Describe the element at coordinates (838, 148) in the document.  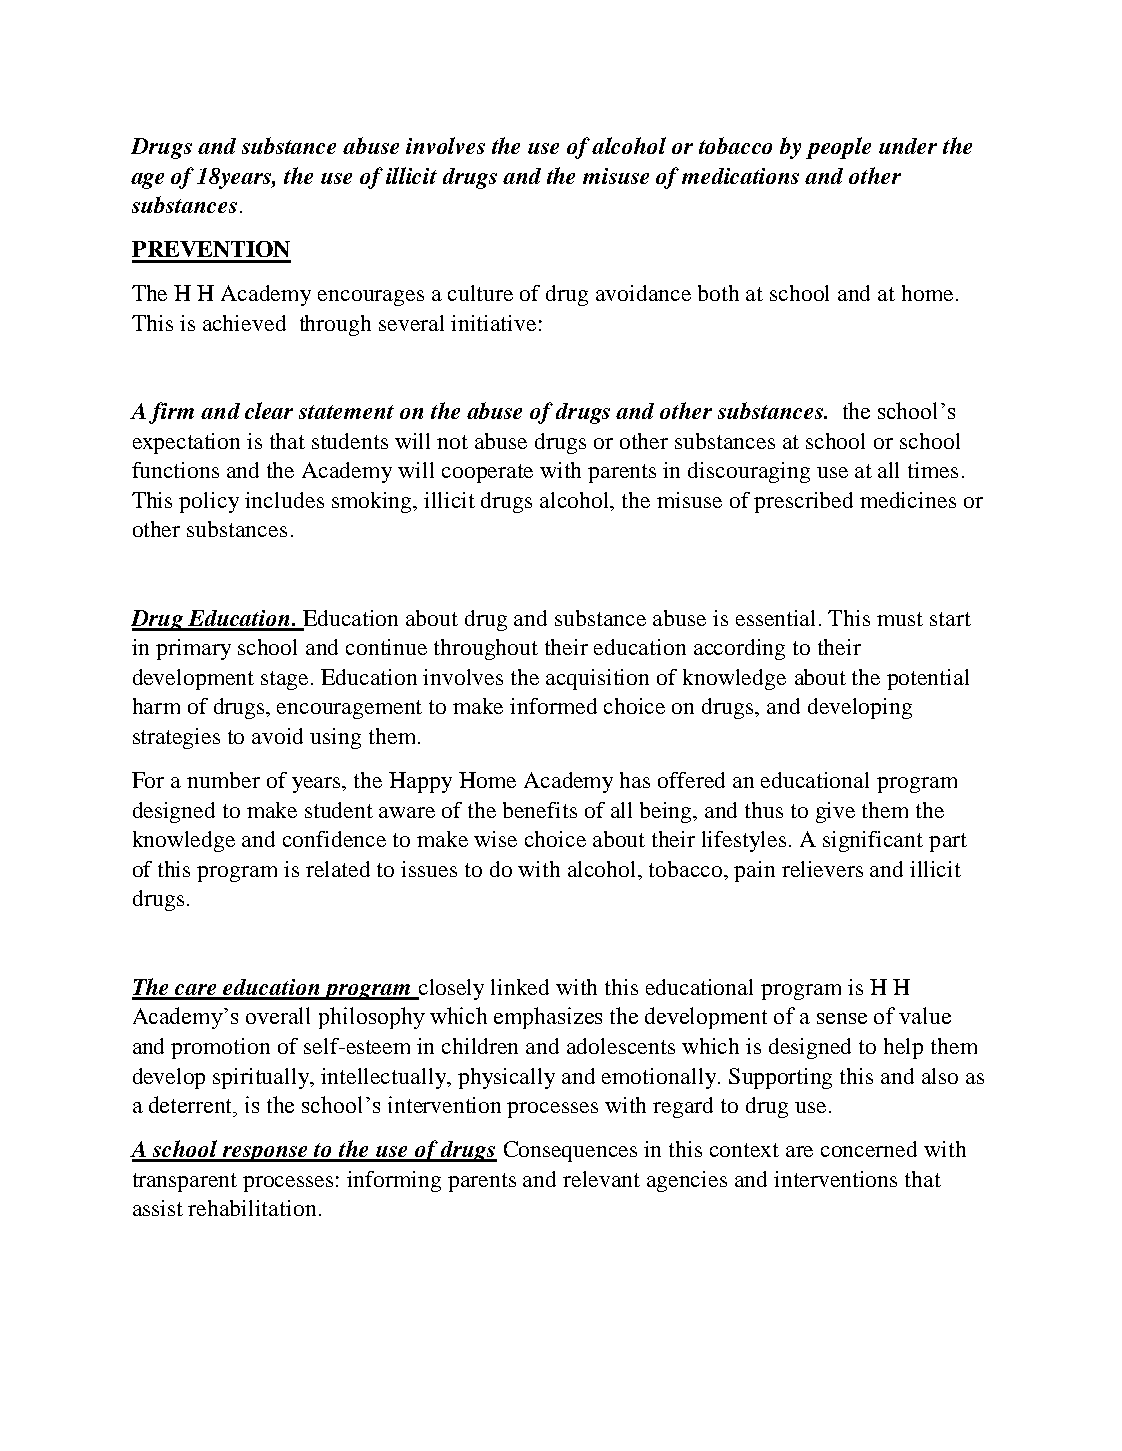
I see `people` at that location.
